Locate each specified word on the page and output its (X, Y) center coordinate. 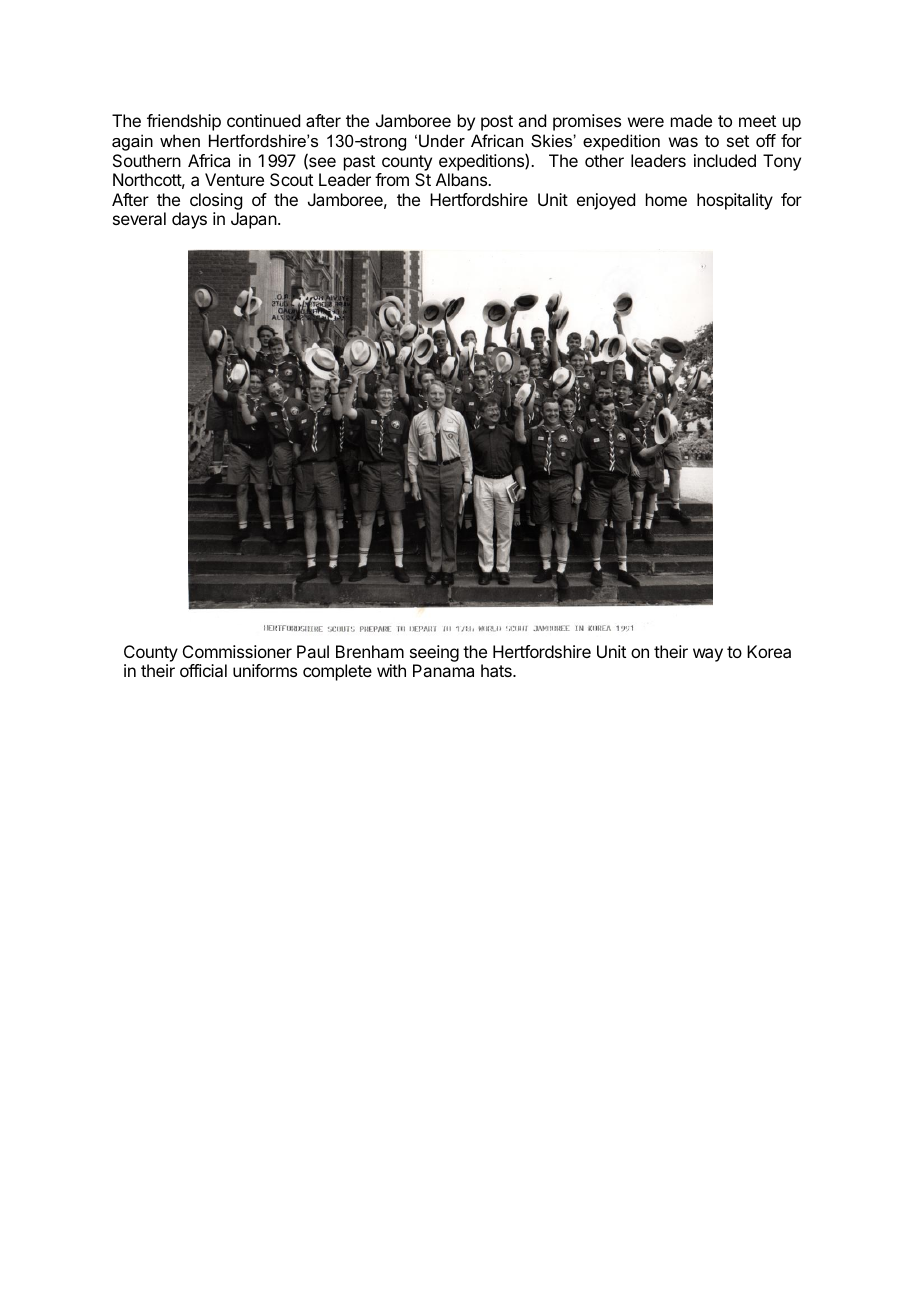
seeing (434, 655)
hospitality (735, 201)
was (683, 142)
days (189, 220)
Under (442, 140)
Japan (254, 220)
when (180, 140)
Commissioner (237, 651)
